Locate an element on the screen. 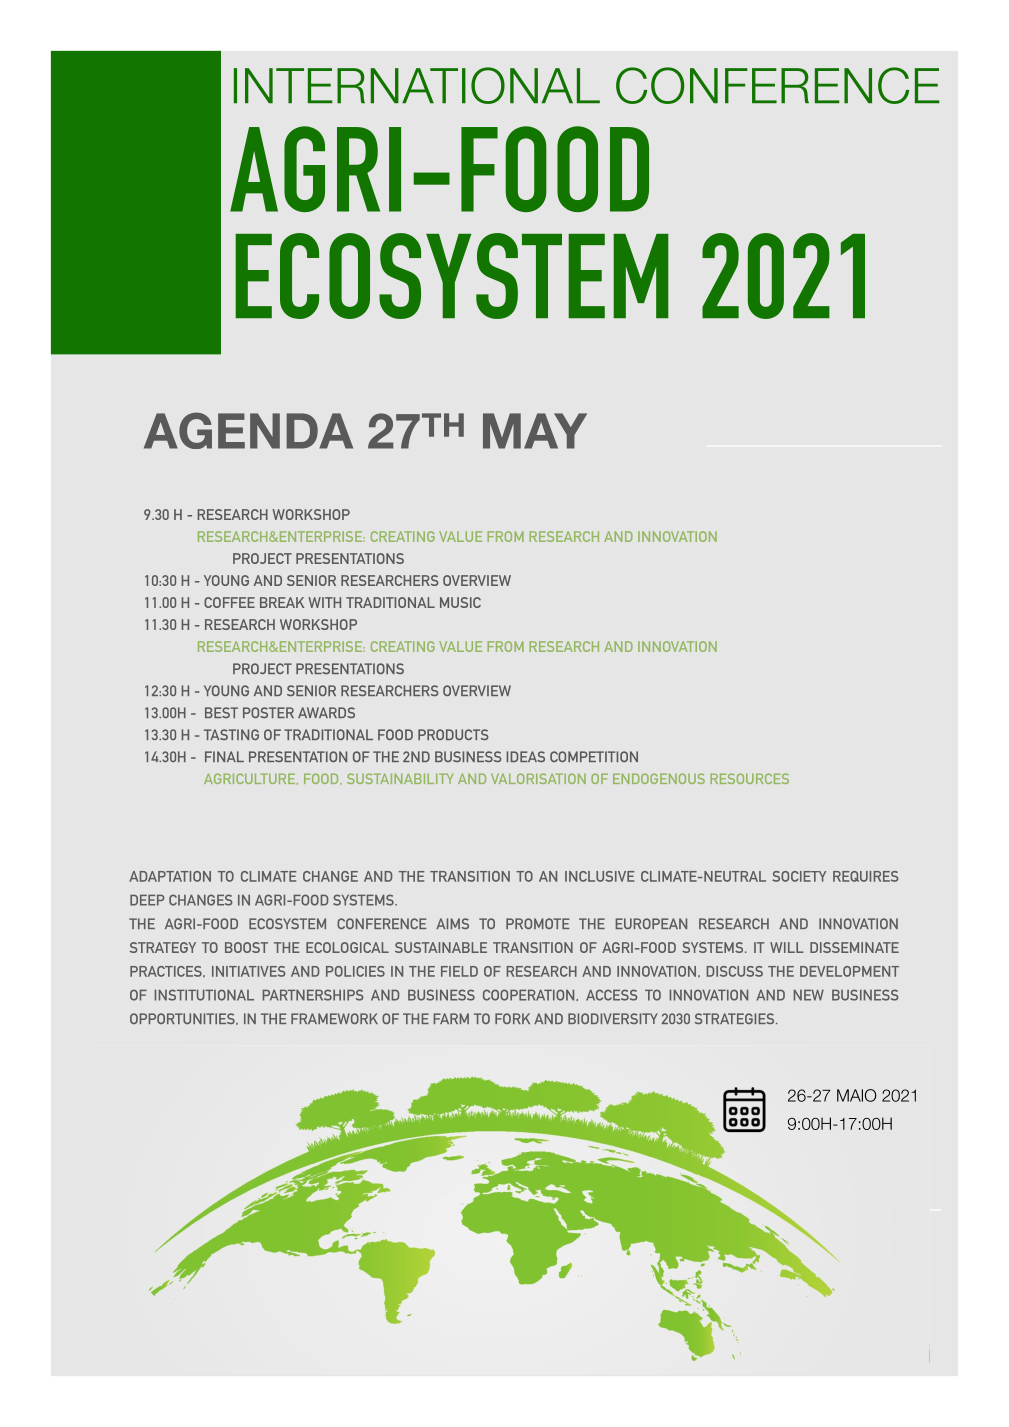  ADAPTATION is located at coordinates (170, 876).
